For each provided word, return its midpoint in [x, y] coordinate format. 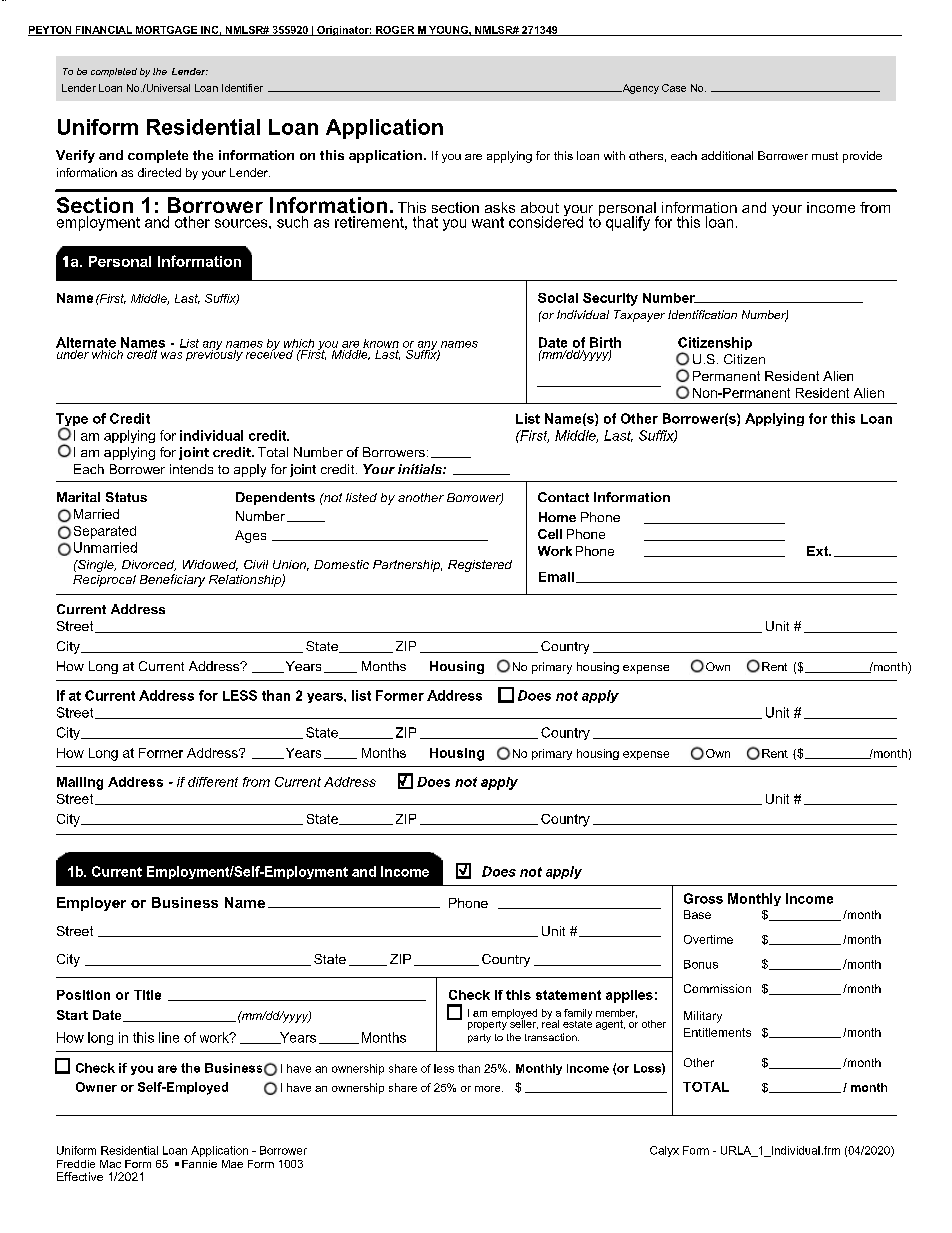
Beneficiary [172, 580]
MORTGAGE [166, 31]
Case [674, 88]
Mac [110, 1164]
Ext [818, 551]
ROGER [395, 31]
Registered [480, 566]
